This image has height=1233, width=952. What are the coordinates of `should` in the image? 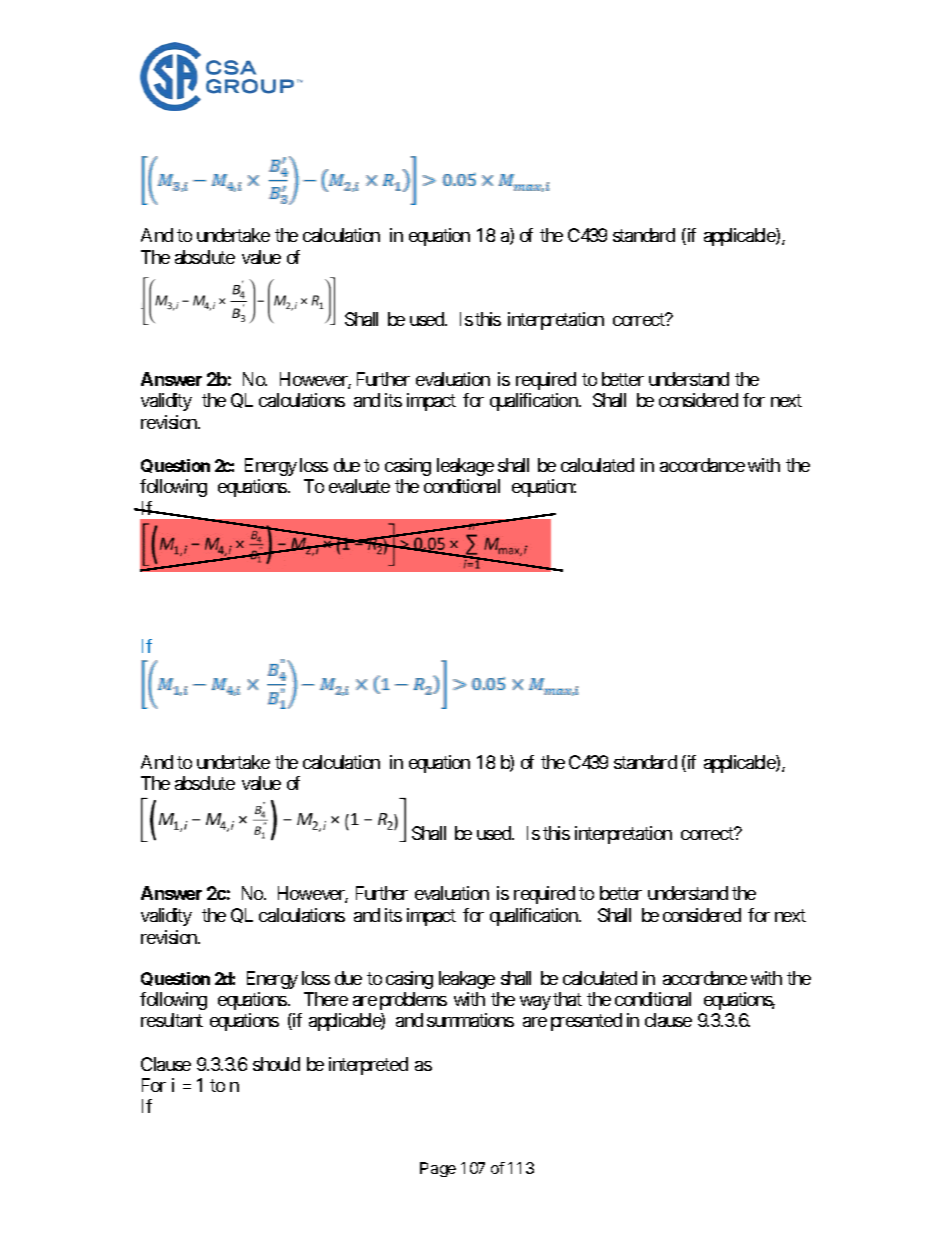 It's located at (276, 1064).
